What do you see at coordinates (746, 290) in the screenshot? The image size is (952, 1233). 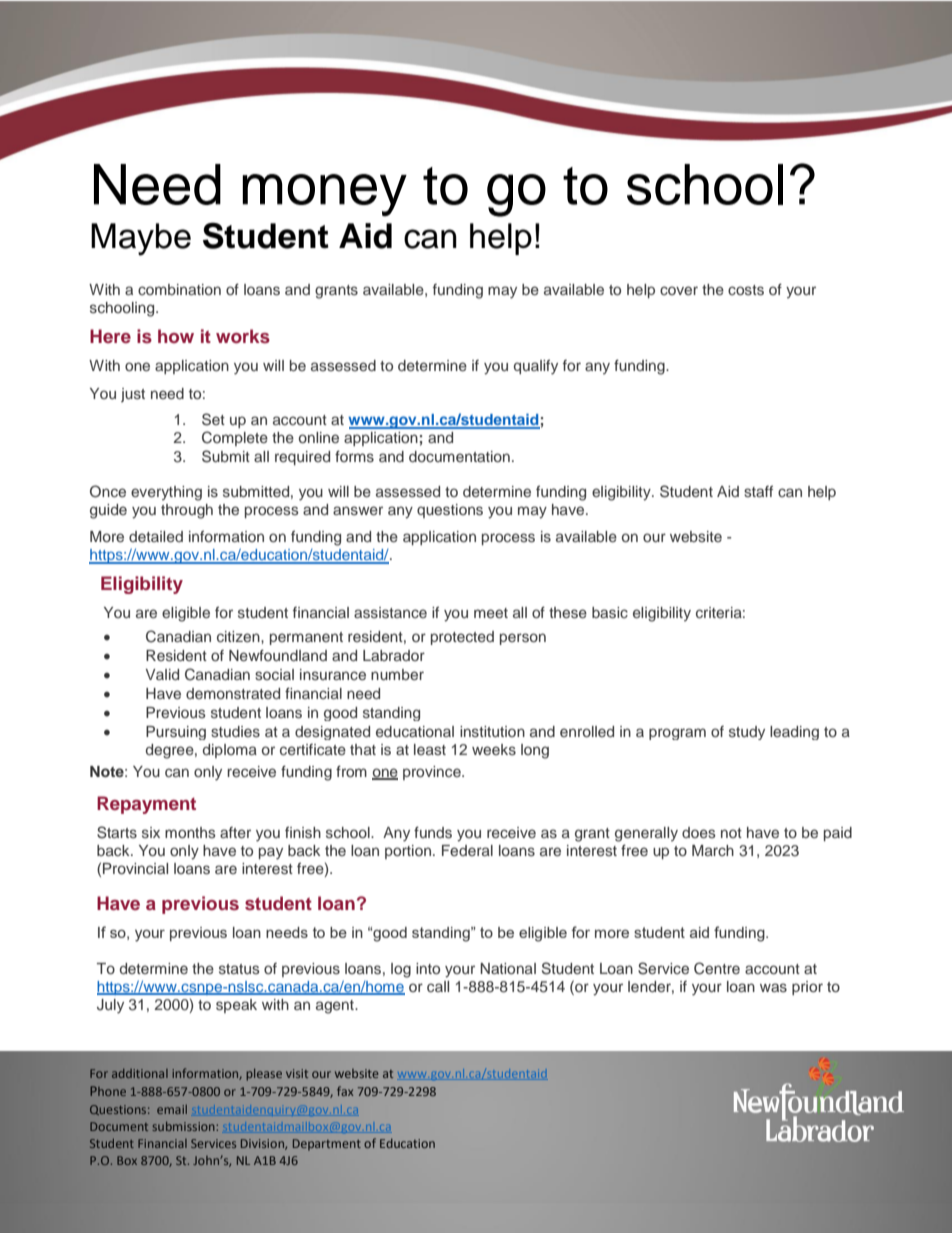 I see `costs` at bounding box center [746, 290].
